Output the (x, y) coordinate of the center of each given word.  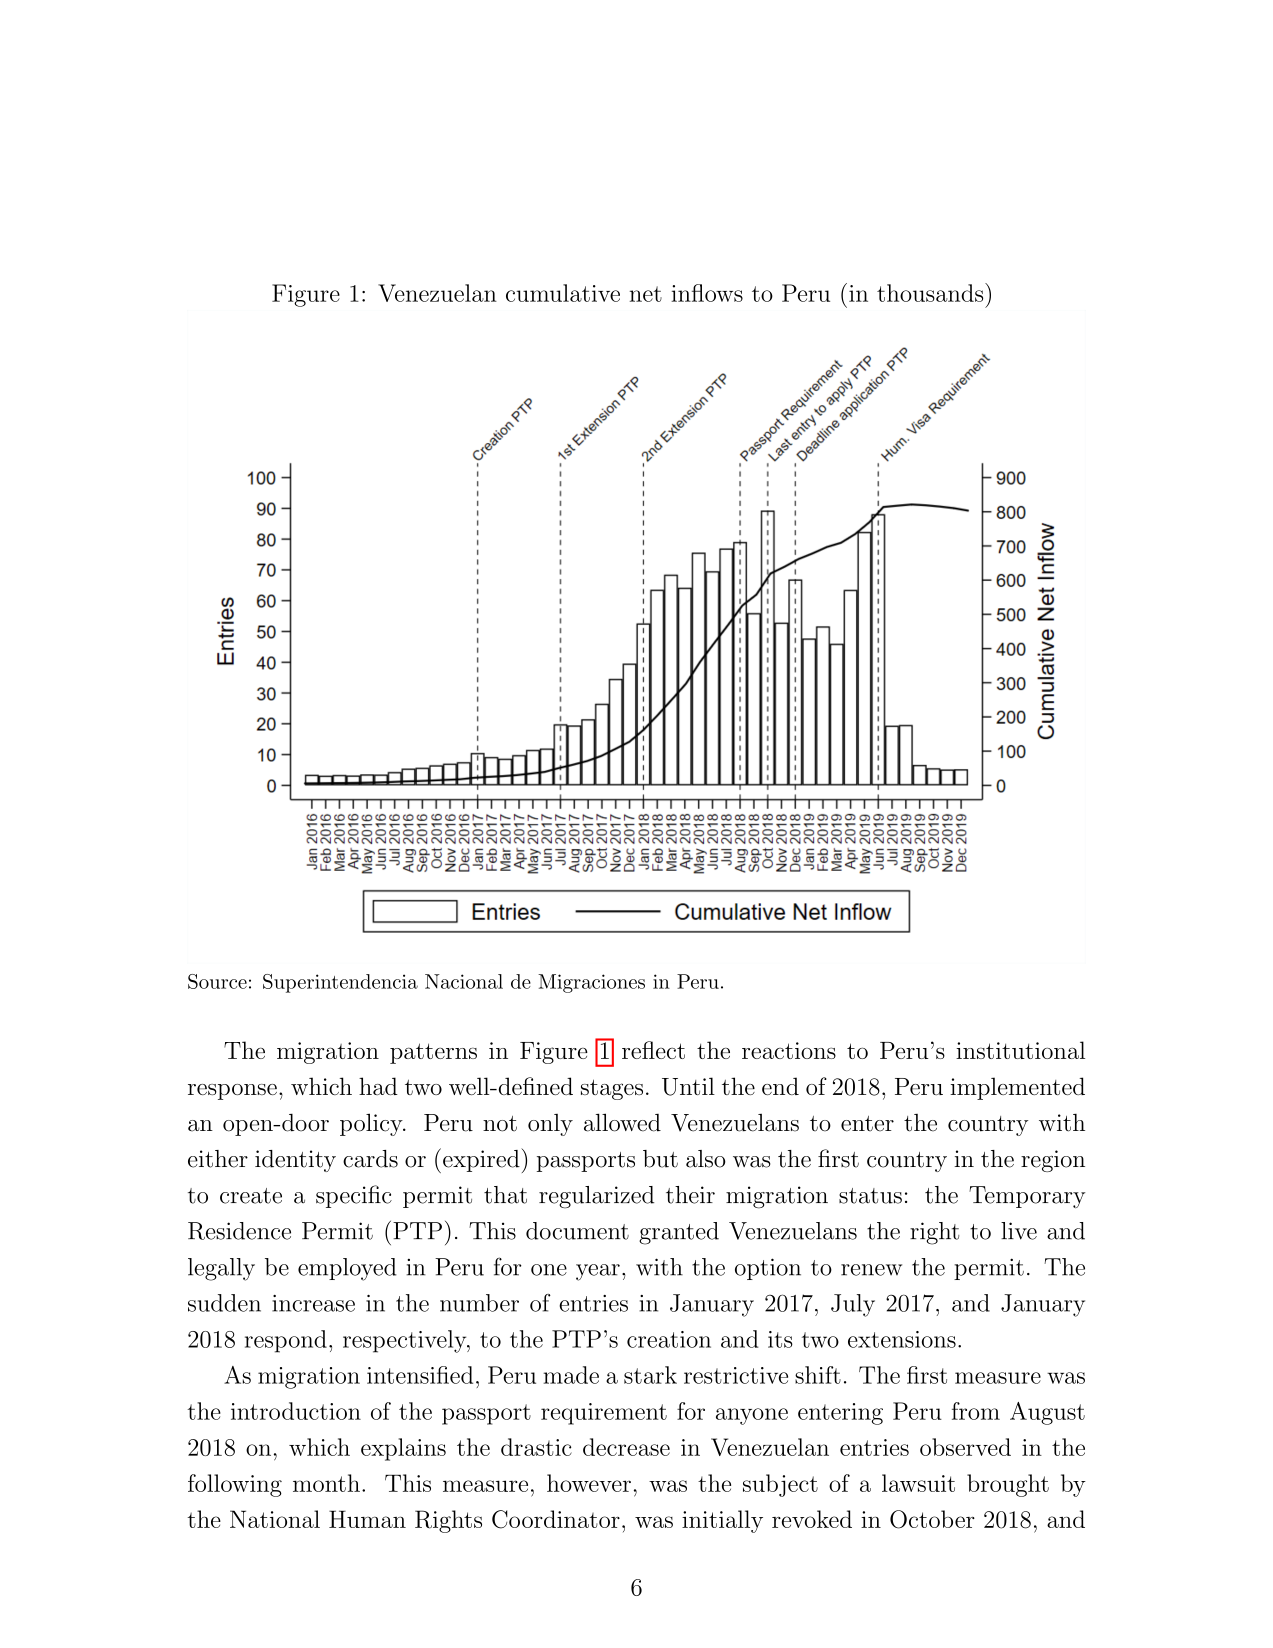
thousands (930, 293)
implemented (1017, 1088)
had (378, 1086)
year (598, 1272)
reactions (789, 1050)
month (326, 1483)
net (645, 294)
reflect (653, 1050)
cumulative (563, 293)
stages (612, 1089)
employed (347, 1269)
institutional (1020, 1050)
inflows (707, 293)
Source (217, 981)
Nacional (464, 981)
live (1019, 1231)
